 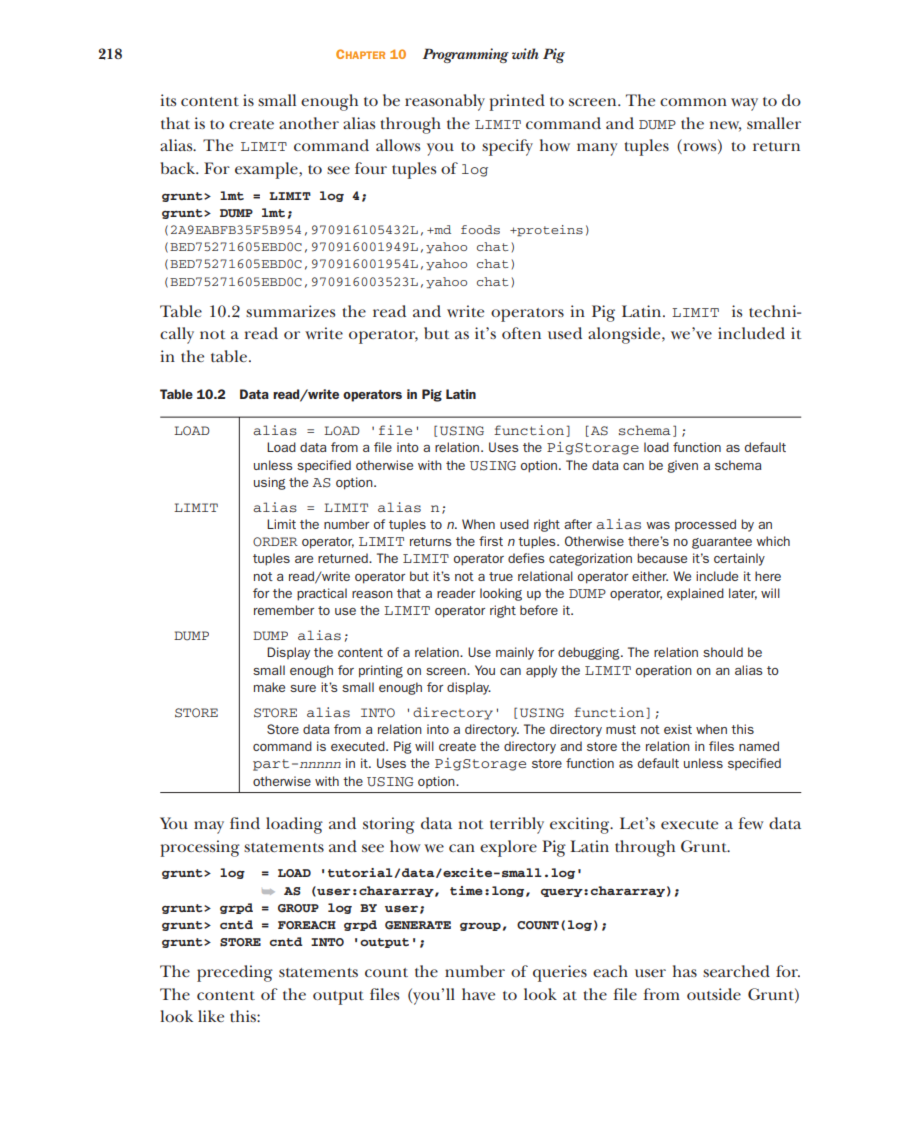 I want to click on summarizes, so click(x=290, y=311).
